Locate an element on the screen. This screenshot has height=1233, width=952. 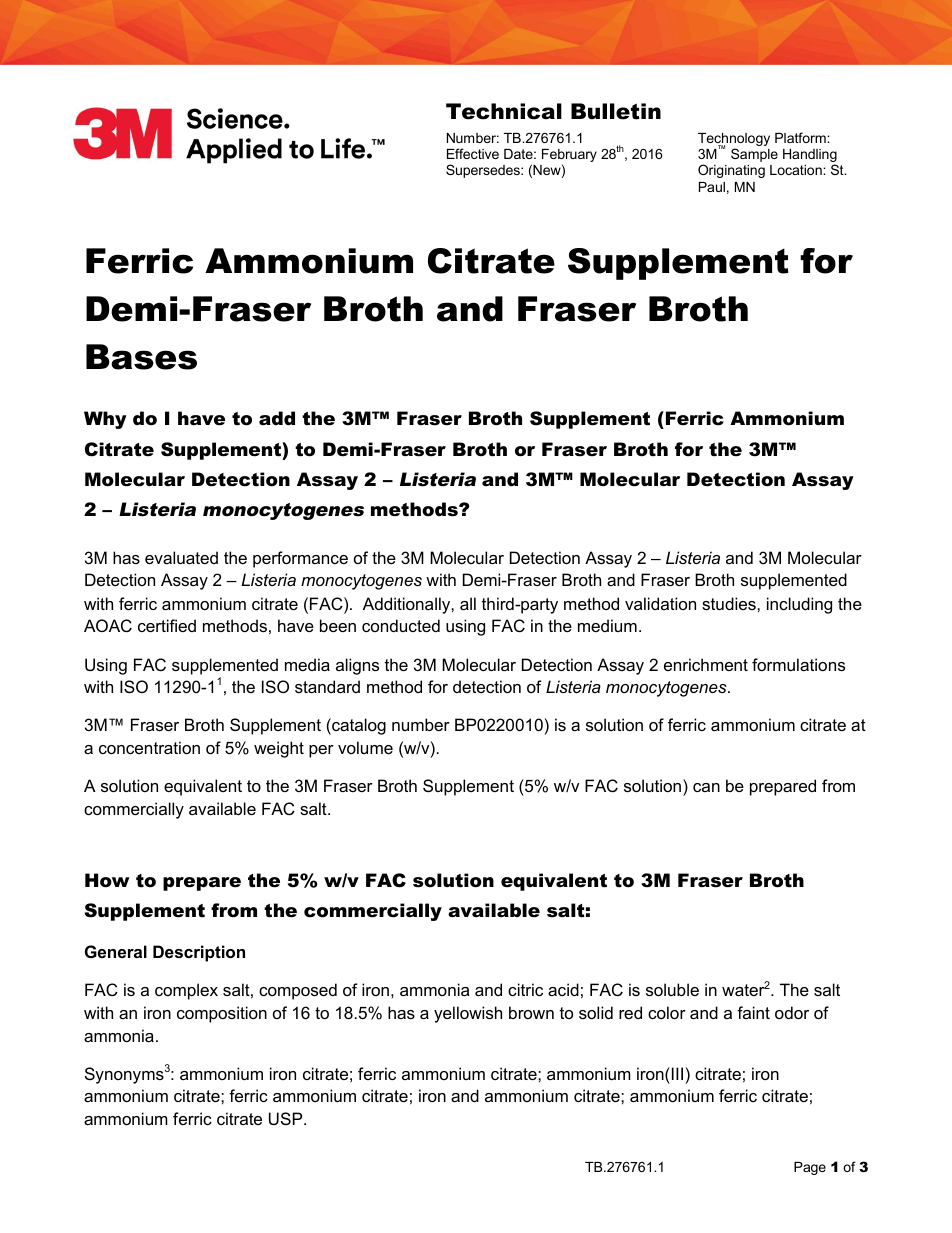
USP is located at coordinates (287, 1118).
